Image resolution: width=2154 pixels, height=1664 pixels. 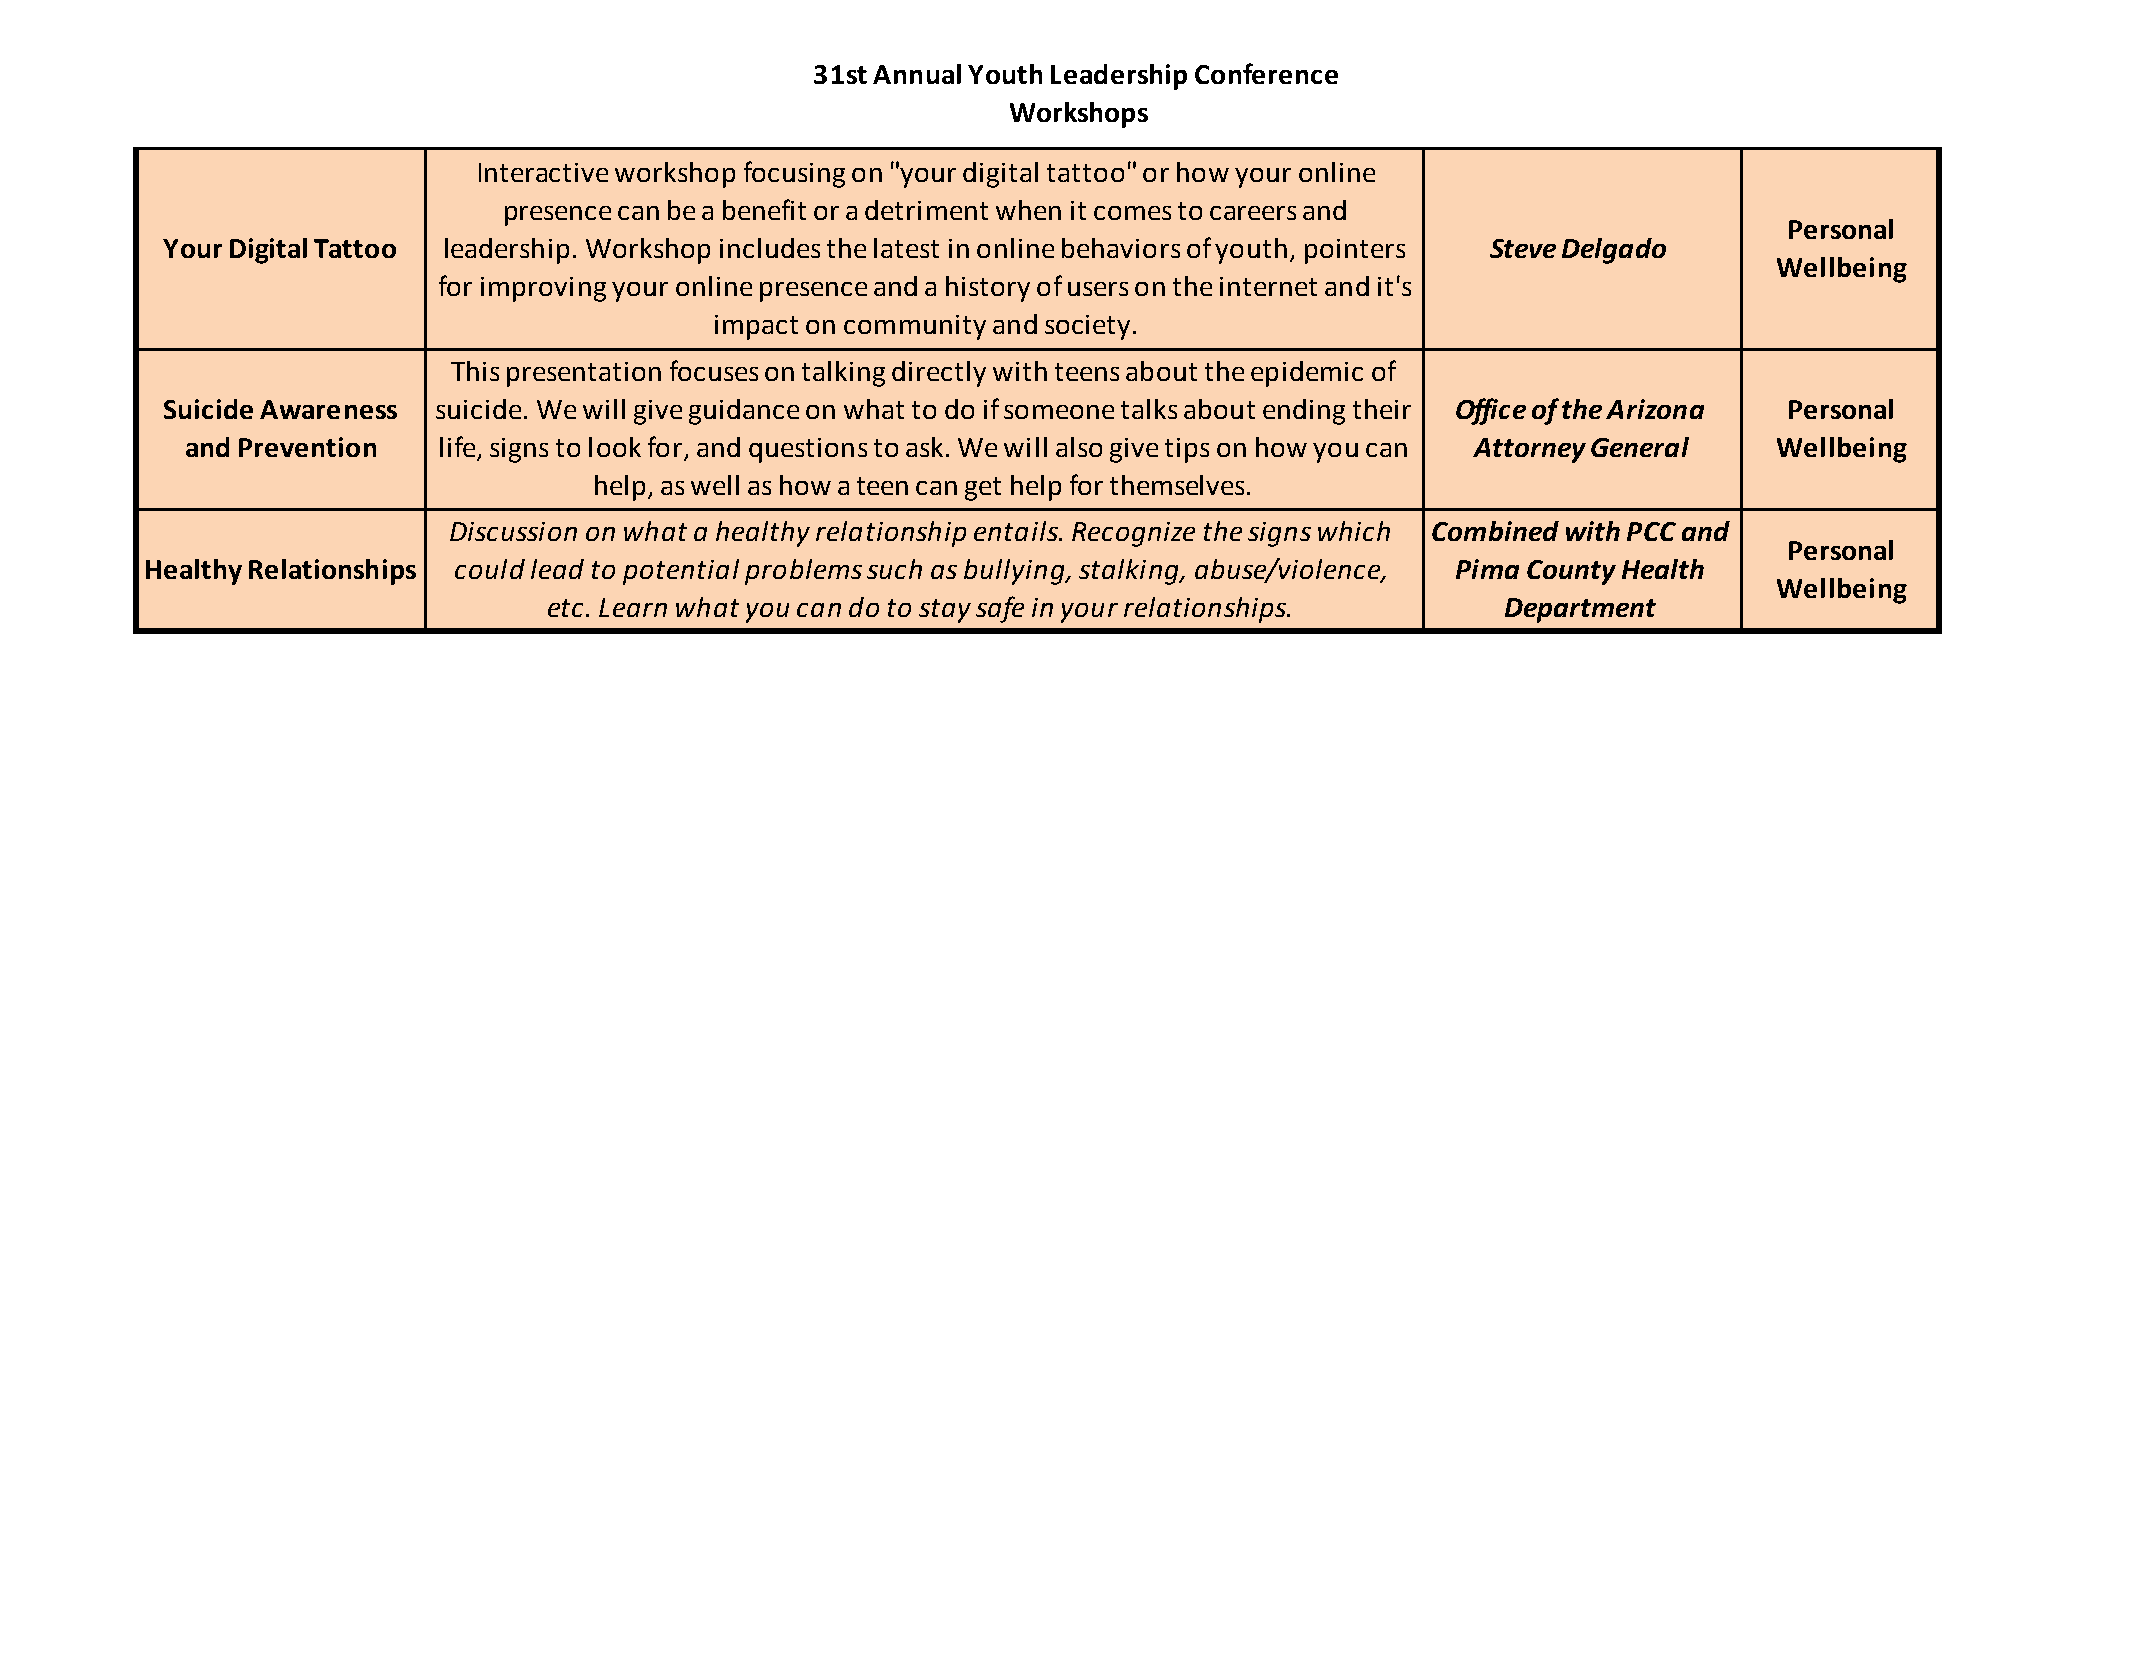 What do you see at coordinates (1000, 609) in the screenshot?
I see `safe` at bounding box center [1000, 609].
